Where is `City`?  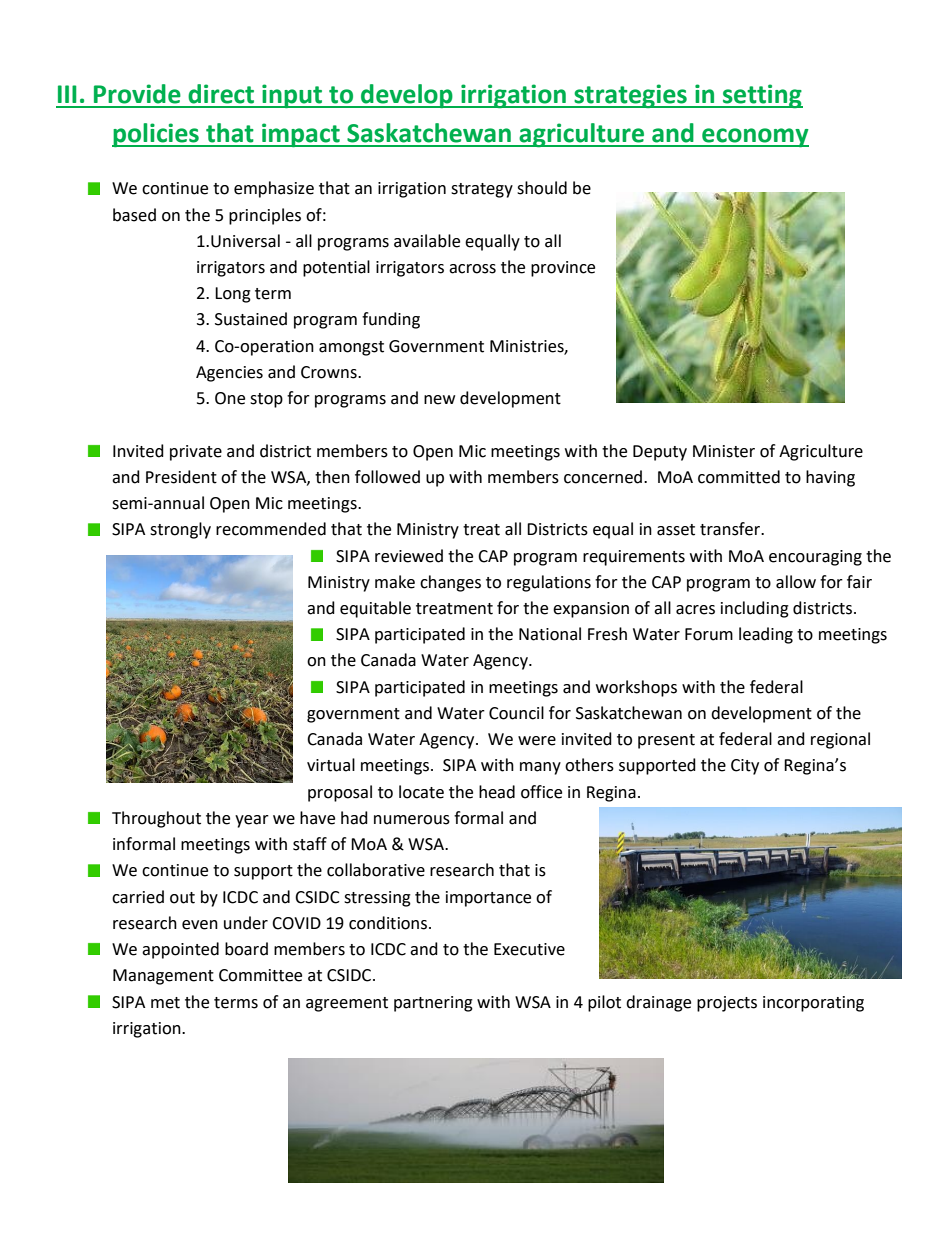
City is located at coordinates (745, 767).
